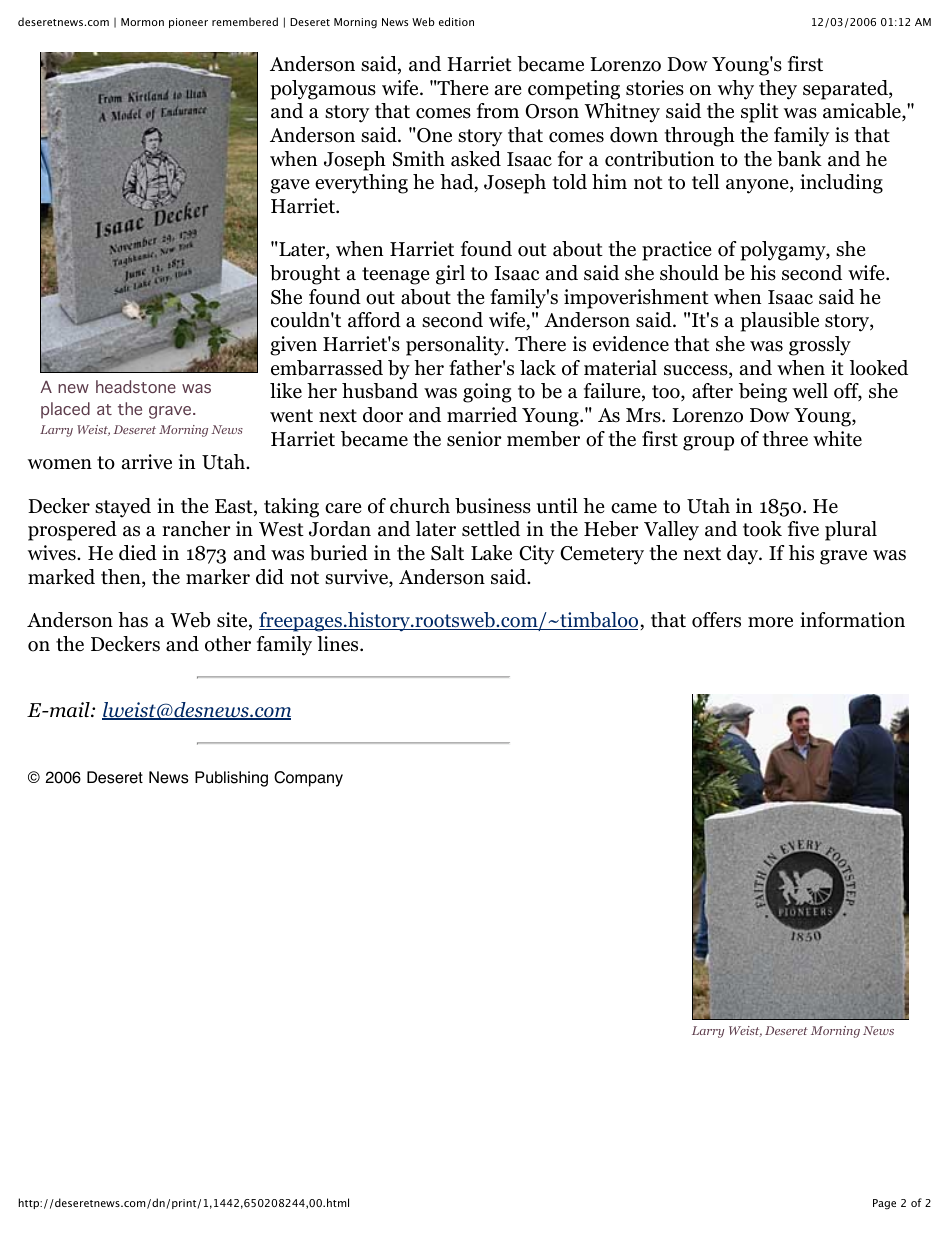 This screenshot has width=952, height=1233. Describe the element at coordinates (778, 90) in the screenshot. I see `they` at that location.
